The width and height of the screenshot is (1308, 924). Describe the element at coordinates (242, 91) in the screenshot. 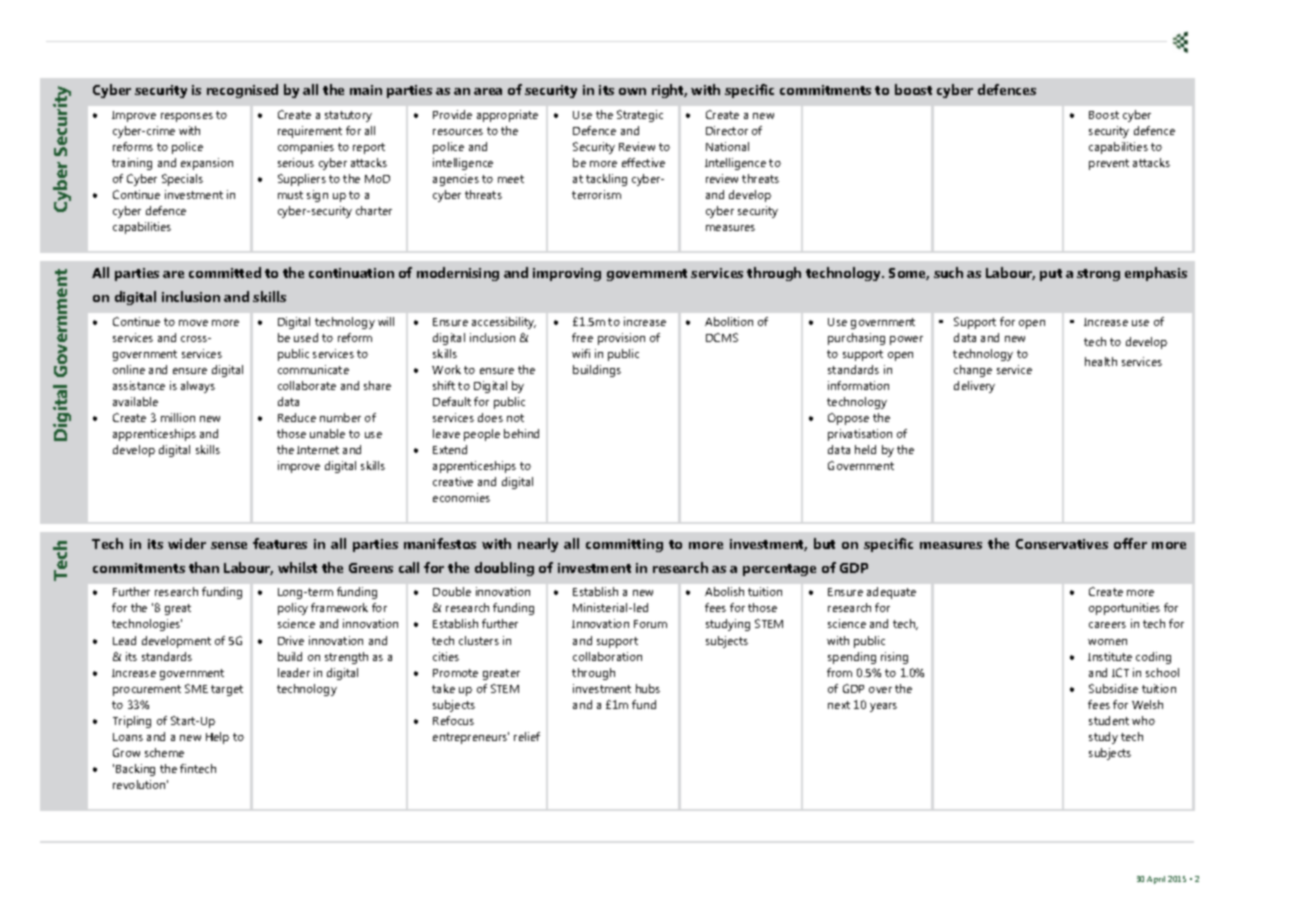

I see `recognised` at that location.
